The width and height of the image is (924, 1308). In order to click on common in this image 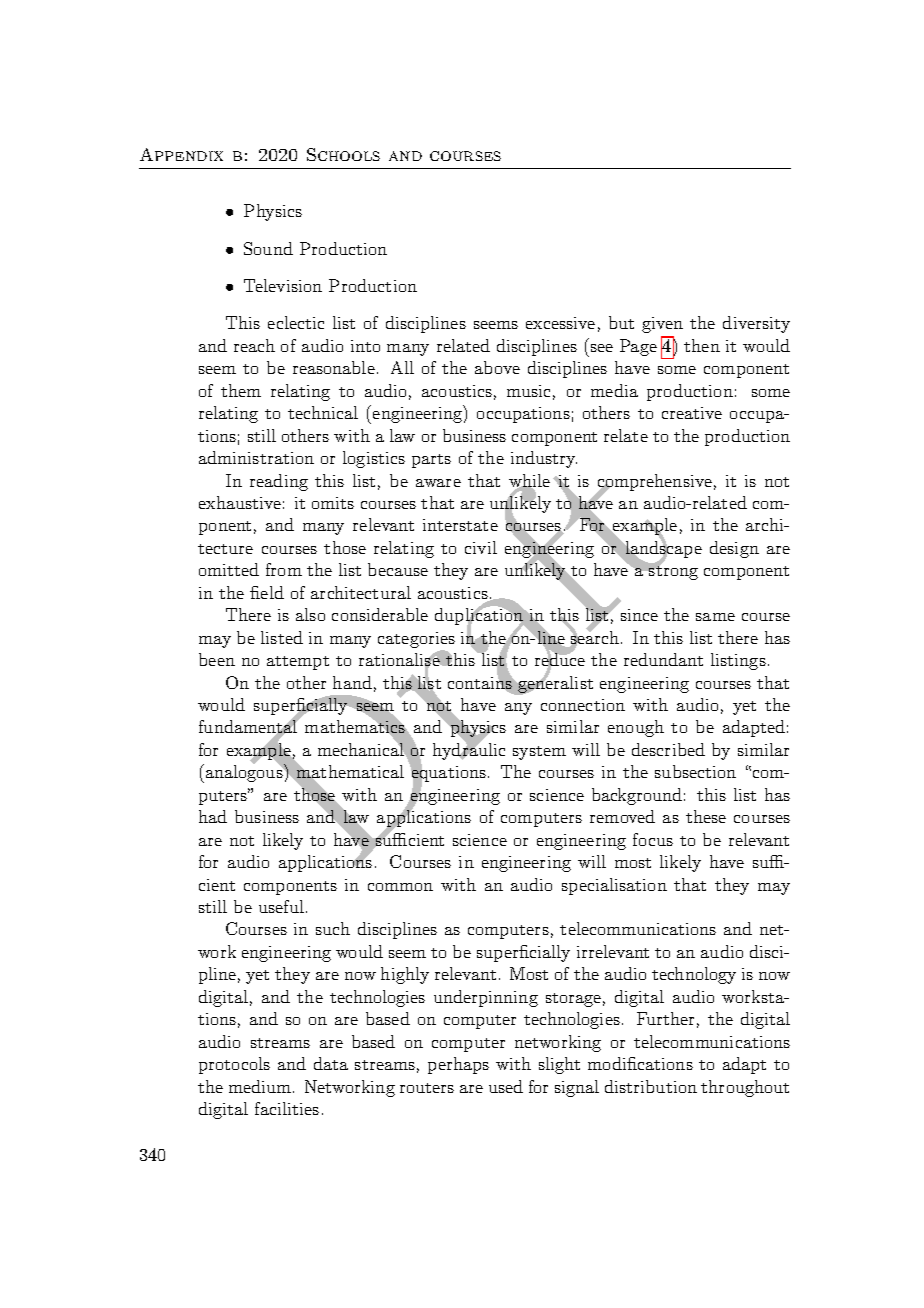, I will do `click(400, 887)`.
